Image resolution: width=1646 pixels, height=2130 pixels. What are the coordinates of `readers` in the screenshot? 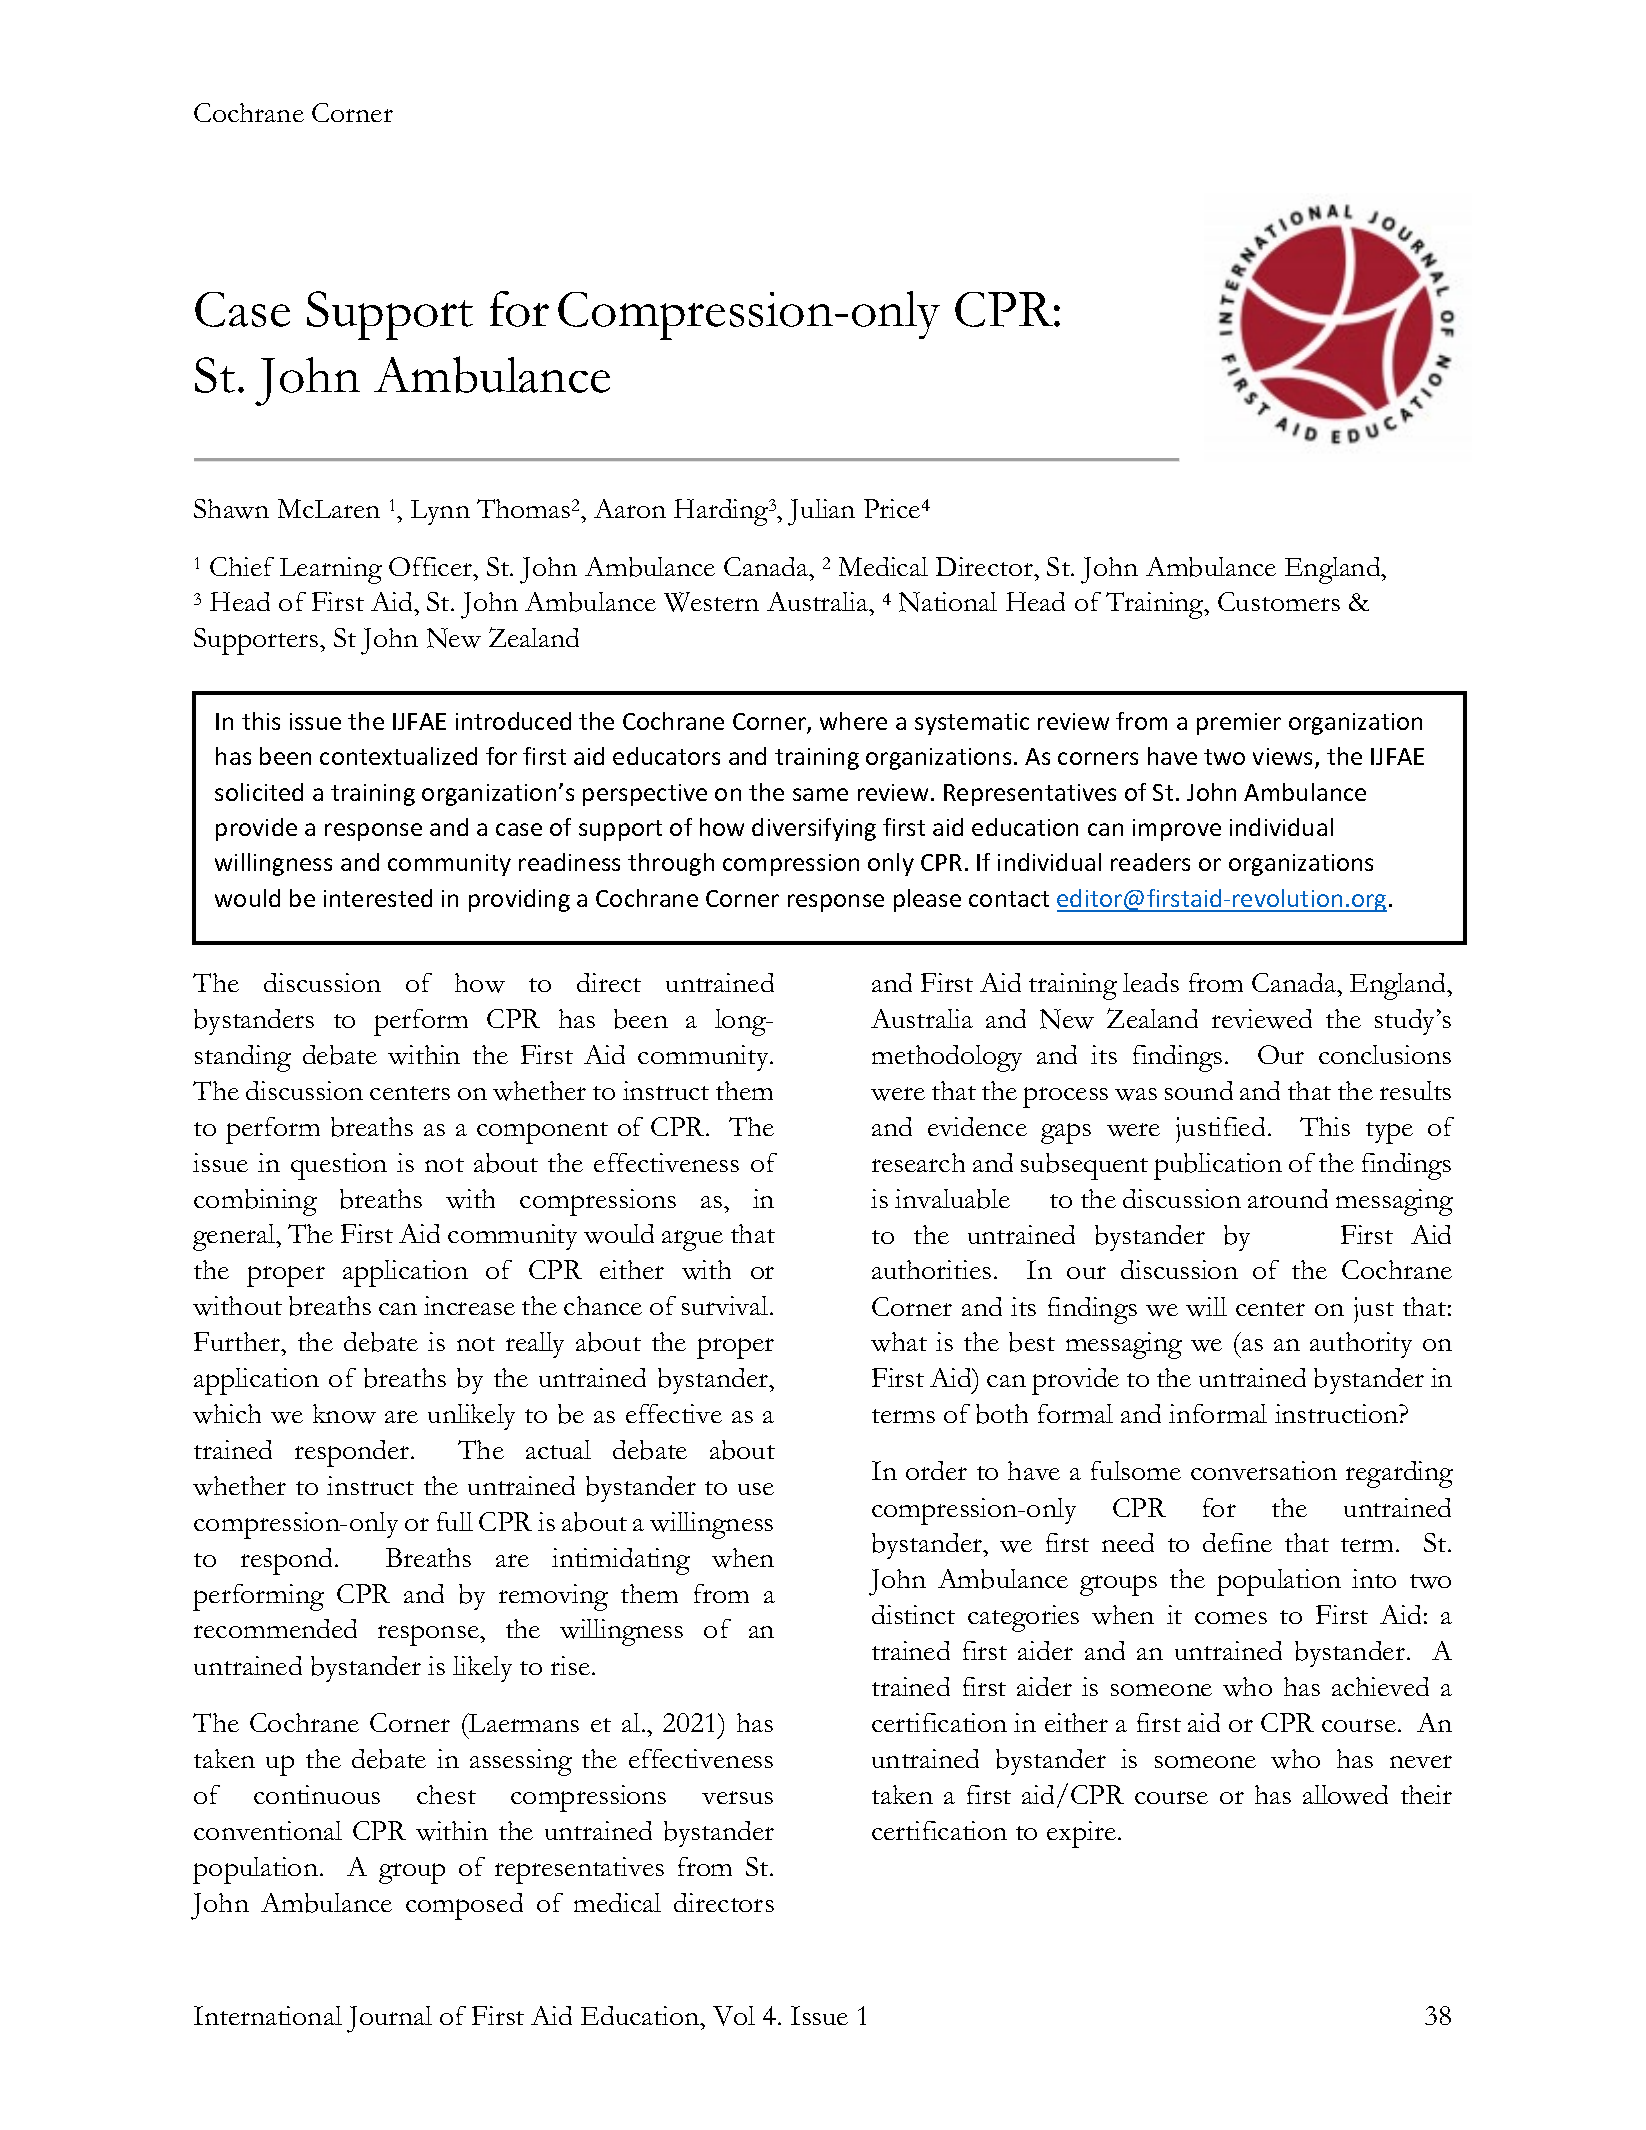 It's located at (1150, 862).
